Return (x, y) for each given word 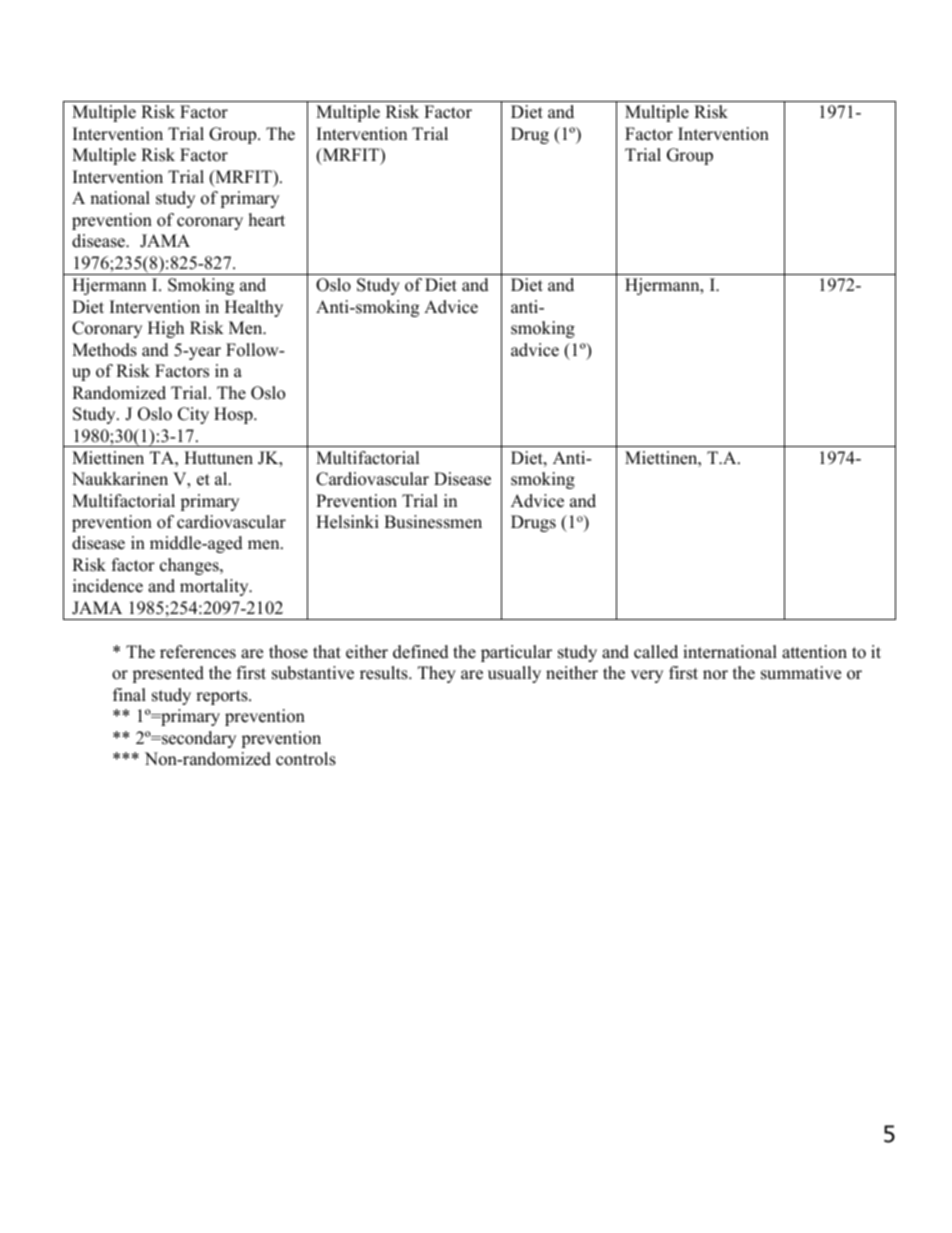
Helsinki (347, 522)
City (193, 415)
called (656, 652)
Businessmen (433, 522)
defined (421, 652)
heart (267, 220)
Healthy (254, 308)
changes (190, 566)
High (166, 329)
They (437, 674)
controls (306, 759)
